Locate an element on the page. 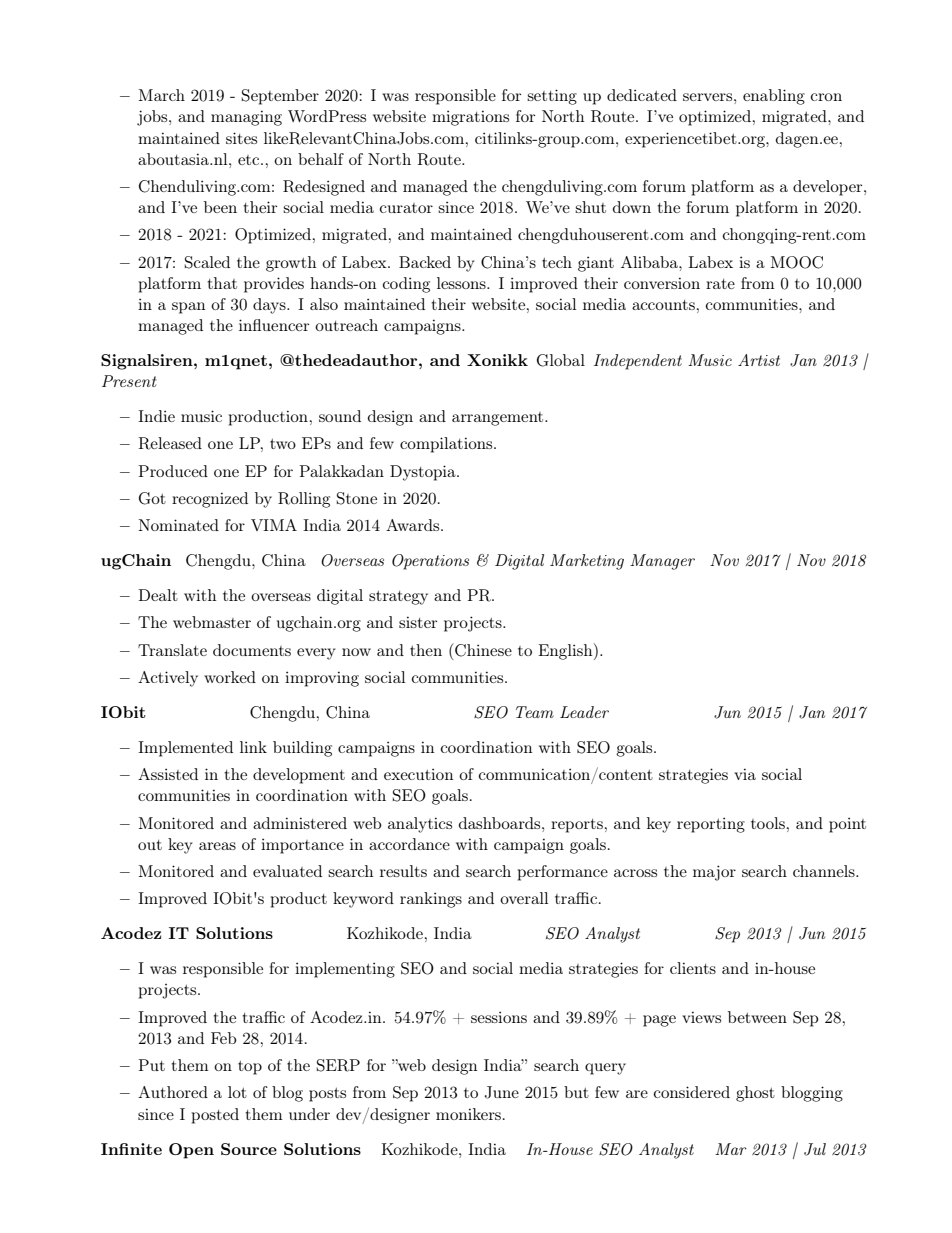 Image resolution: width=952 pixels, height=1233 pixels. sites is located at coordinates (241, 138).
